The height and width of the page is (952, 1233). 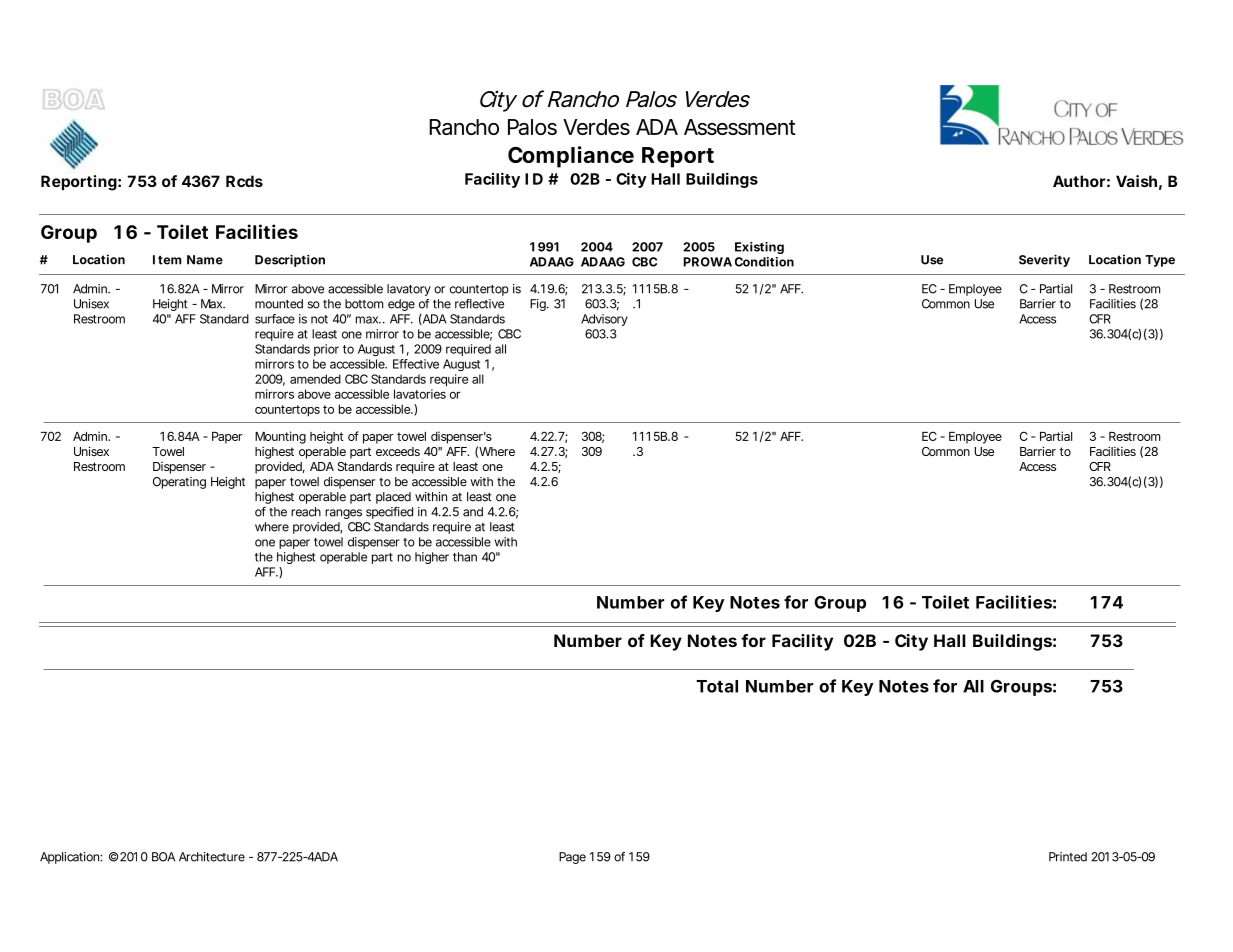 What do you see at coordinates (1044, 260) in the page?
I see `Severity` at bounding box center [1044, 260].
